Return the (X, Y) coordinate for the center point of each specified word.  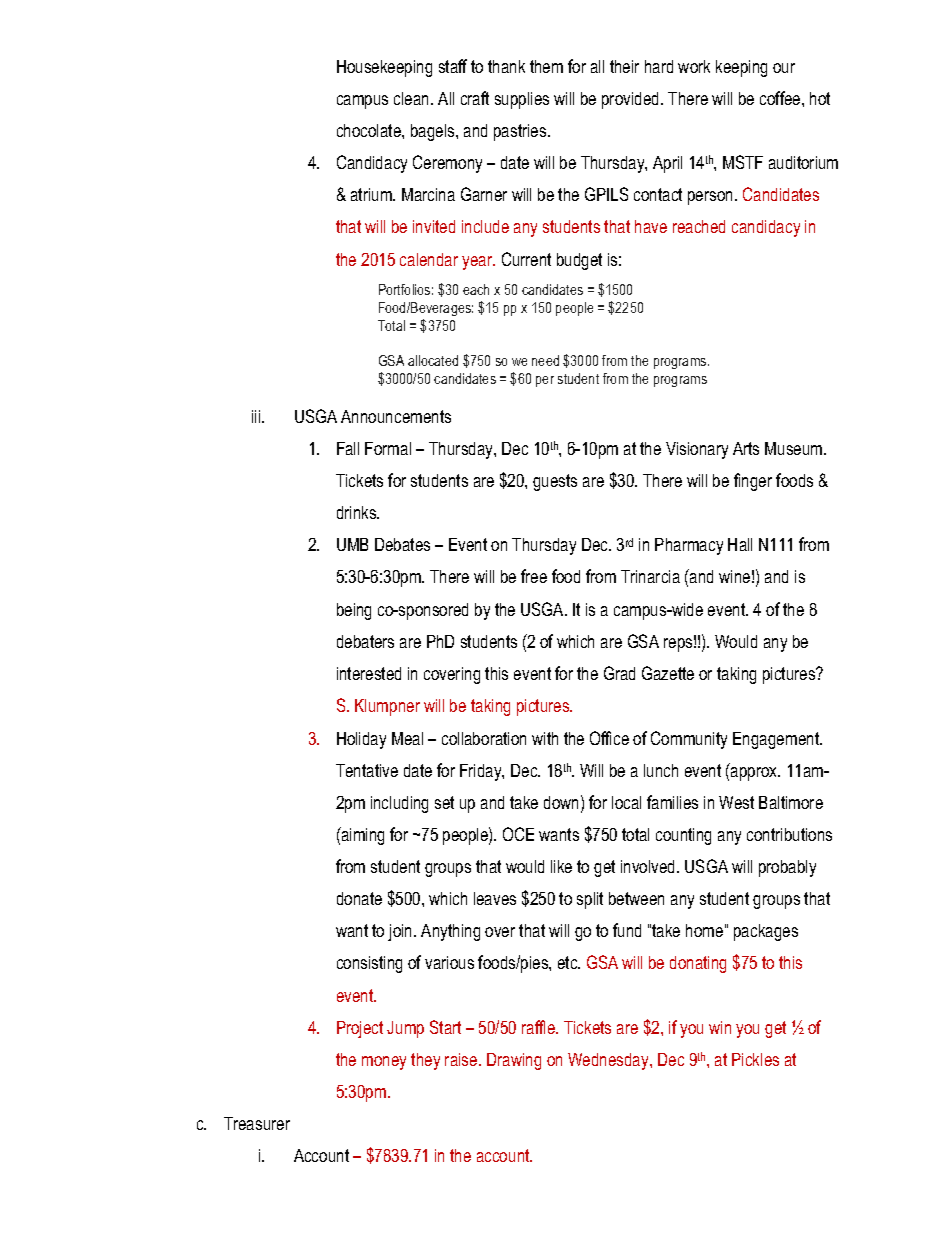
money (384, 1063)
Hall (740, 544)
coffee (781, 98)
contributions (789, 834)
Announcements (396, 416)
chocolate (370, 130)
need (545, 360)
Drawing (514, 1061)
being (354, 611)
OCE (518, 834)
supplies (522, 100)
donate (359, 898)
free (534, 576)
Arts (746, 448)
